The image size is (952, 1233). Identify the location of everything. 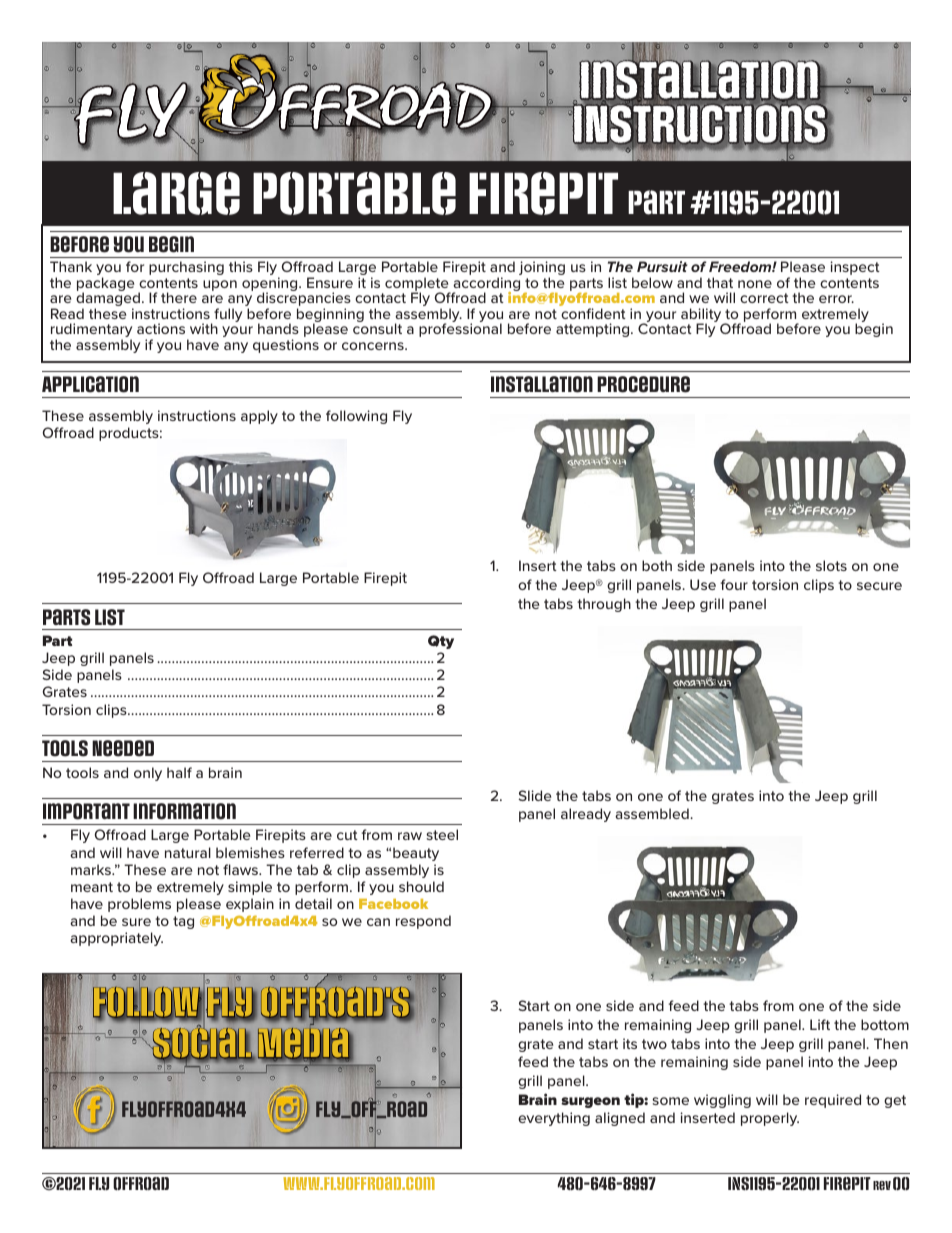
(554, 1119).
